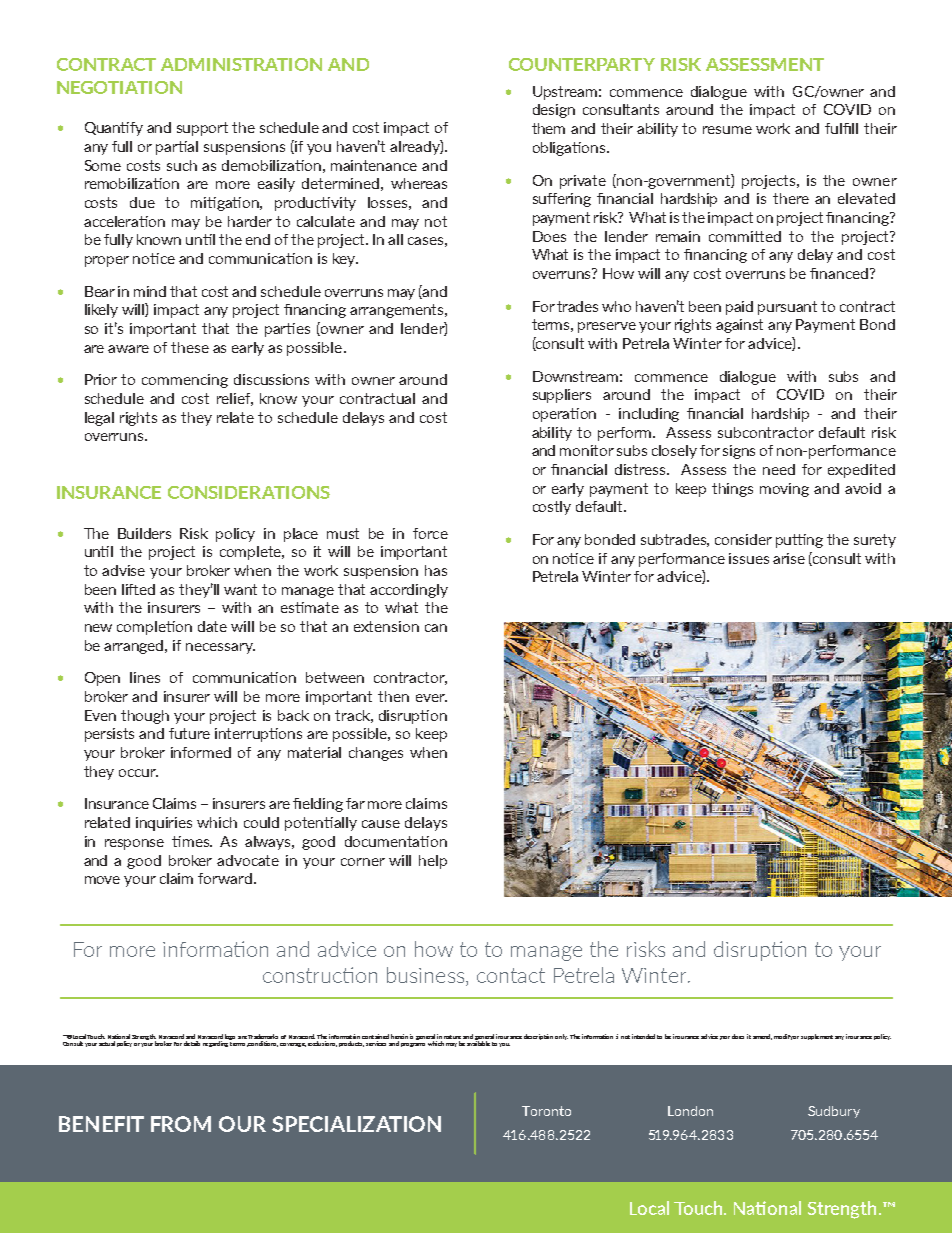 Image resolution: width=952 pixels, height=1233 pixels. I want to click on want, so click(240, 589).
